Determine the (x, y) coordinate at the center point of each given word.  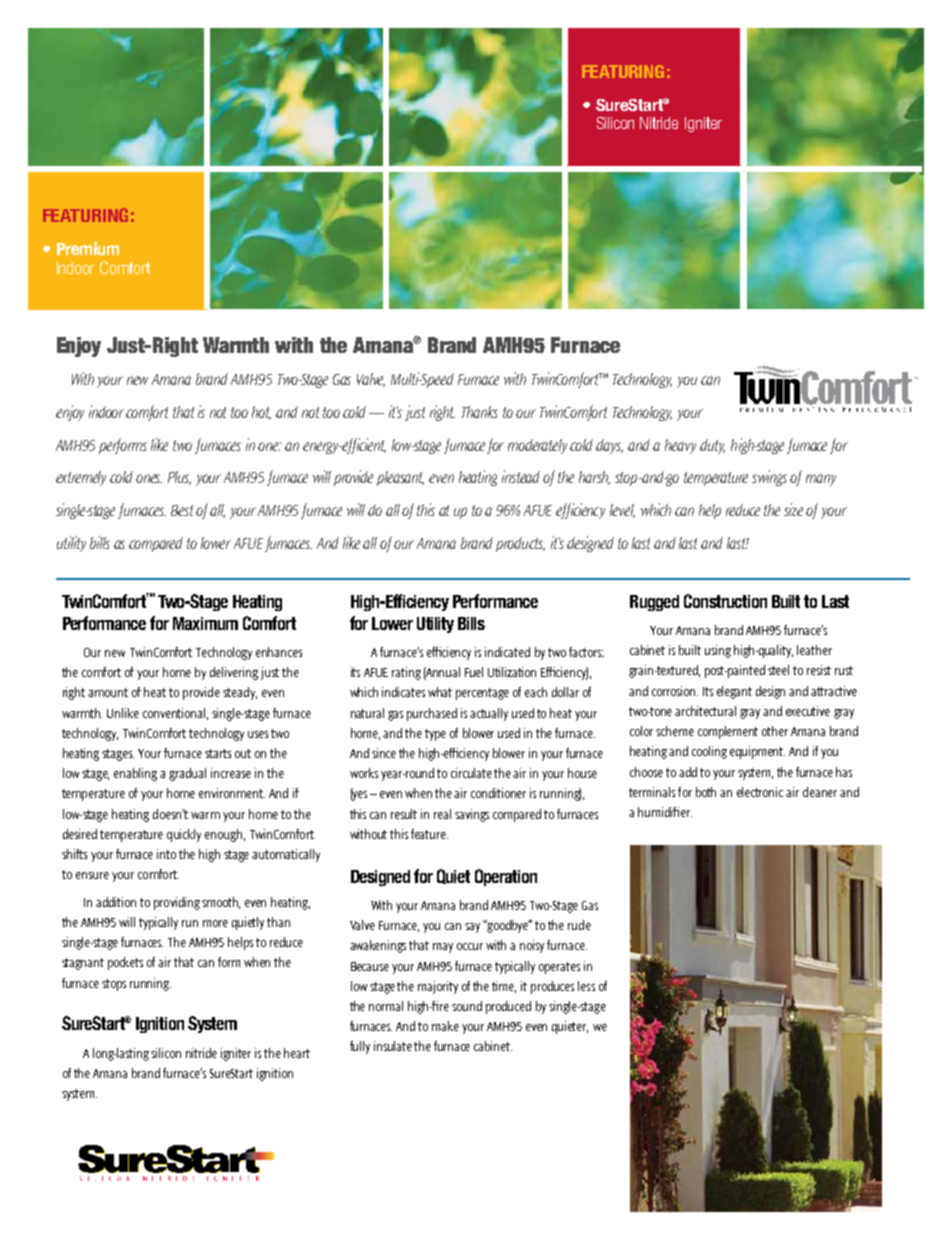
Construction (725, 601)
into (166, 854)
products (520, 544)
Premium (88, 248)
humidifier (665, 812)
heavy (680, 446)
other (775, 731)
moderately (539, 446)
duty (712, 446)
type (435, 735)
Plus (179, 478)
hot (261, 413)
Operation (506, 877)
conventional (175, 714)
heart (297, 1053)
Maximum (205, 623)
